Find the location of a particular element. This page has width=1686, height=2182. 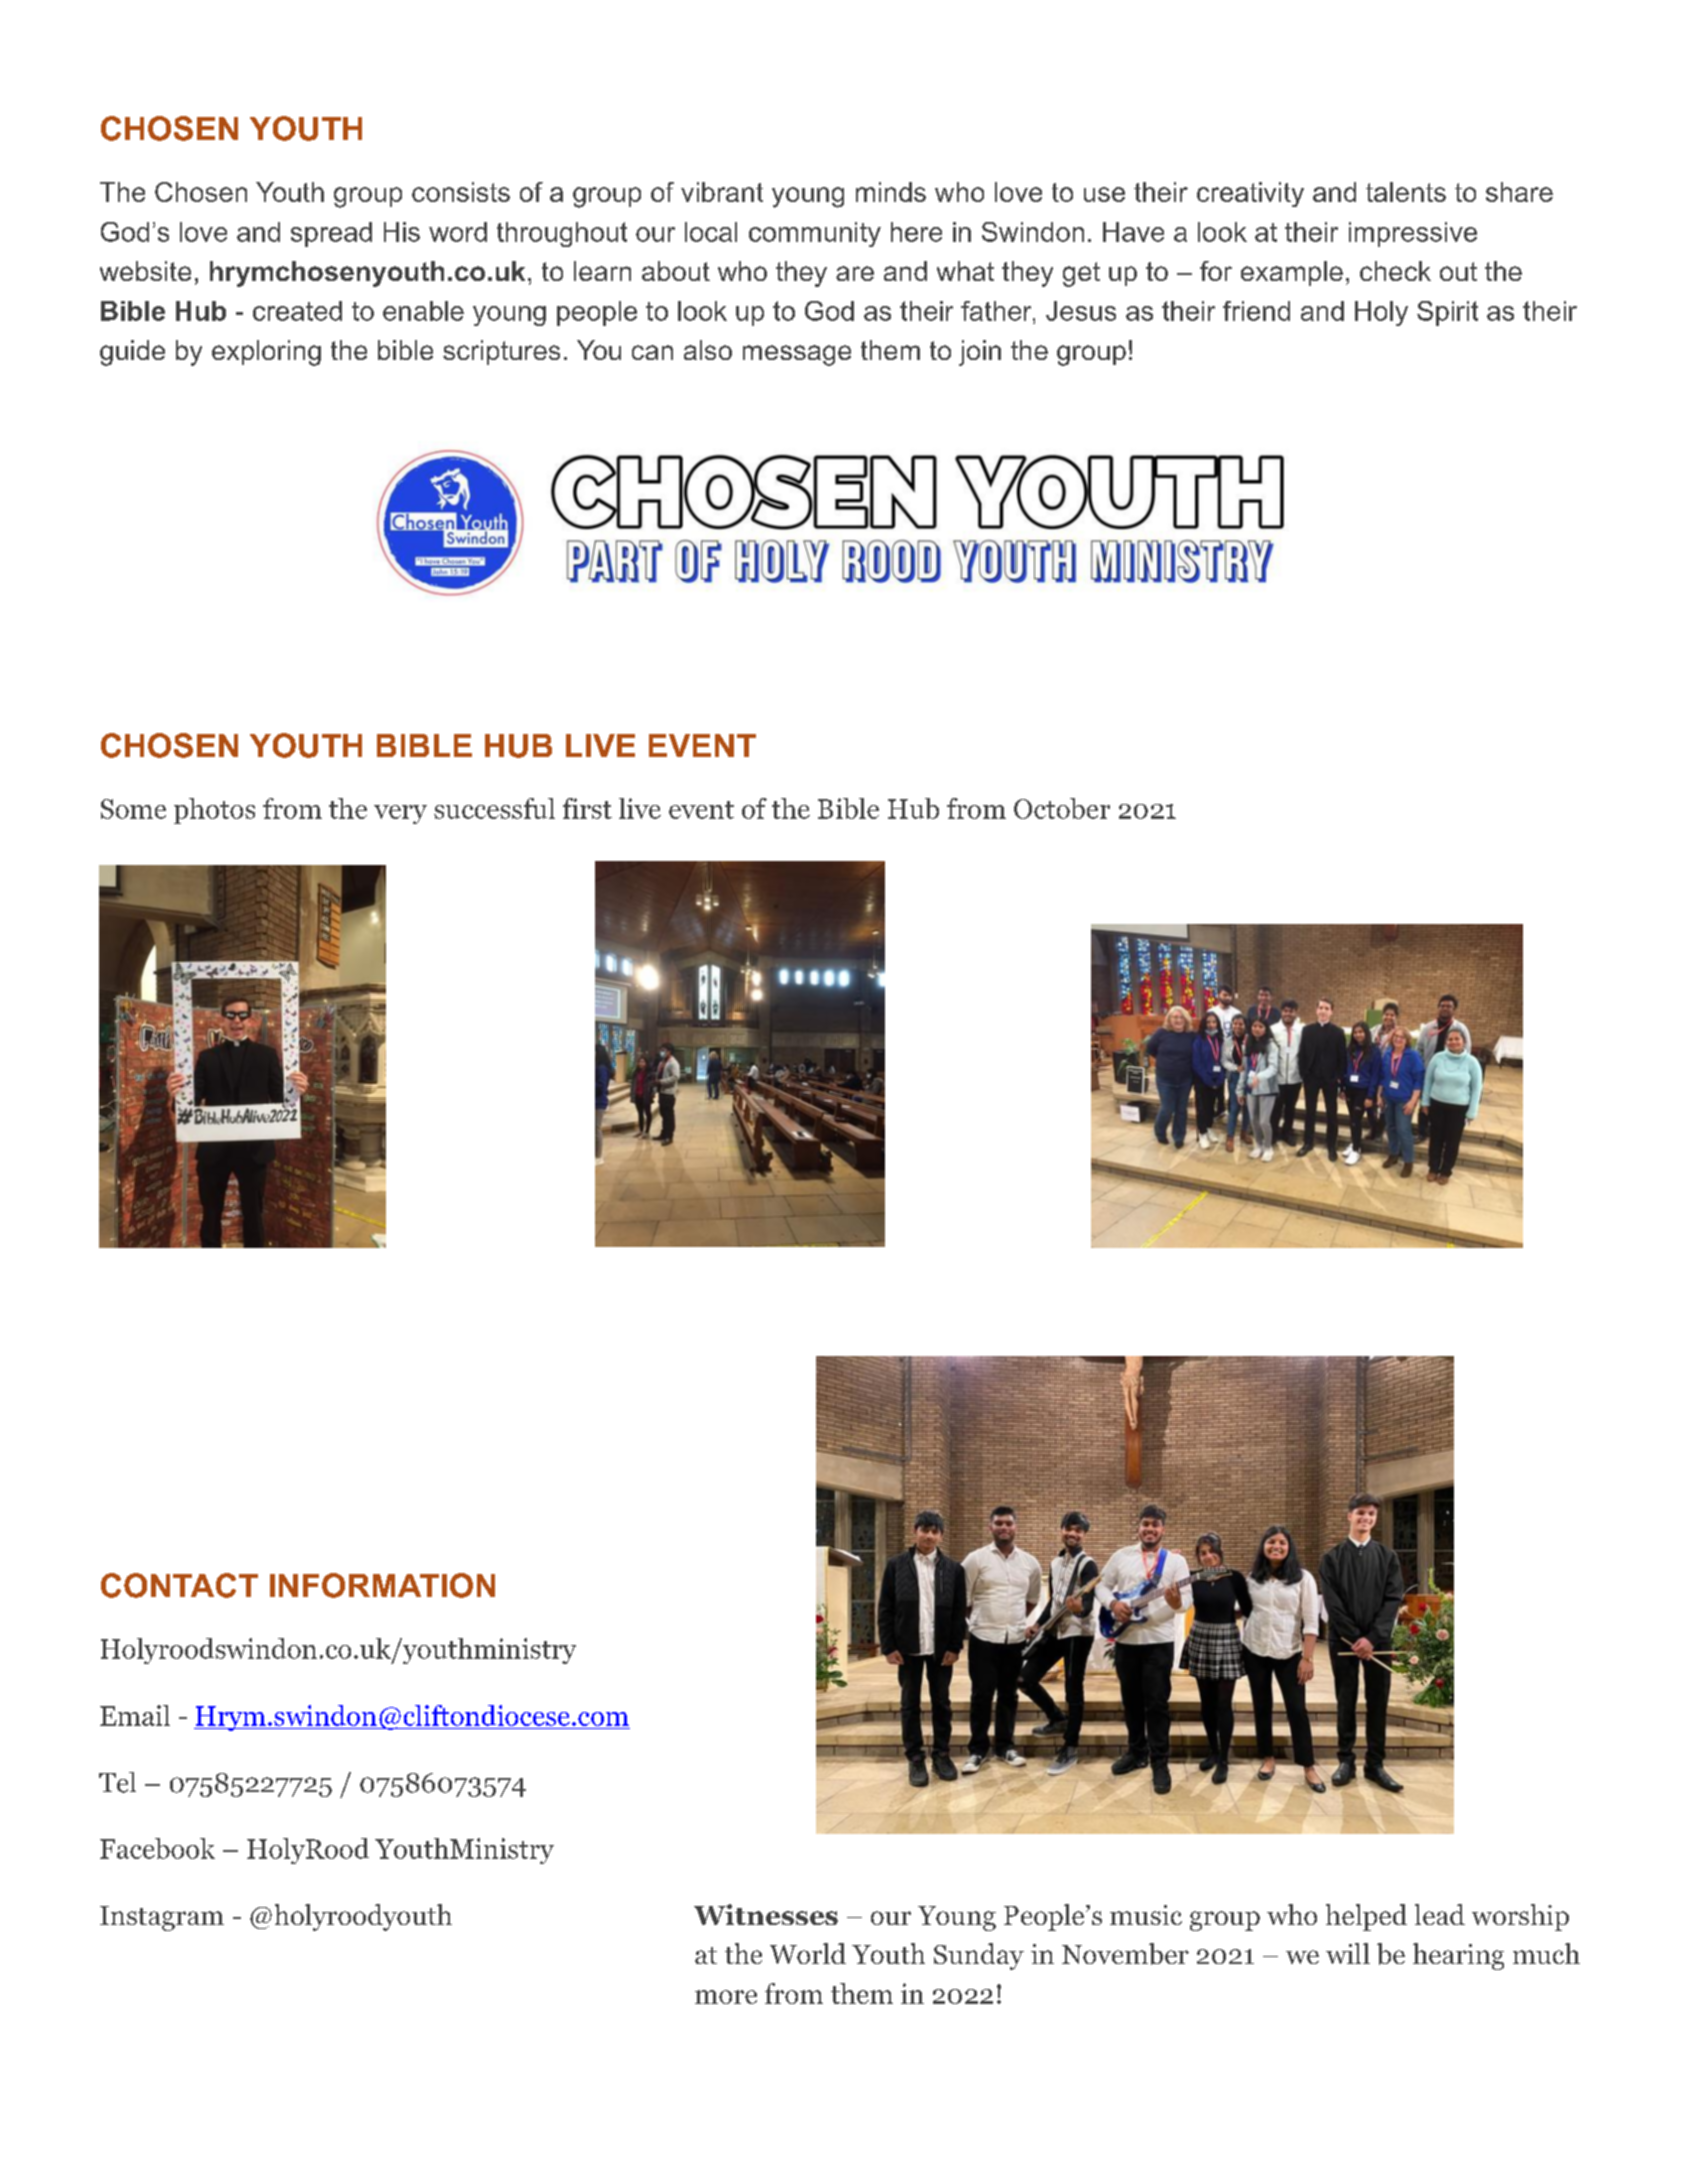

community is located at coordinates (815, 234).
